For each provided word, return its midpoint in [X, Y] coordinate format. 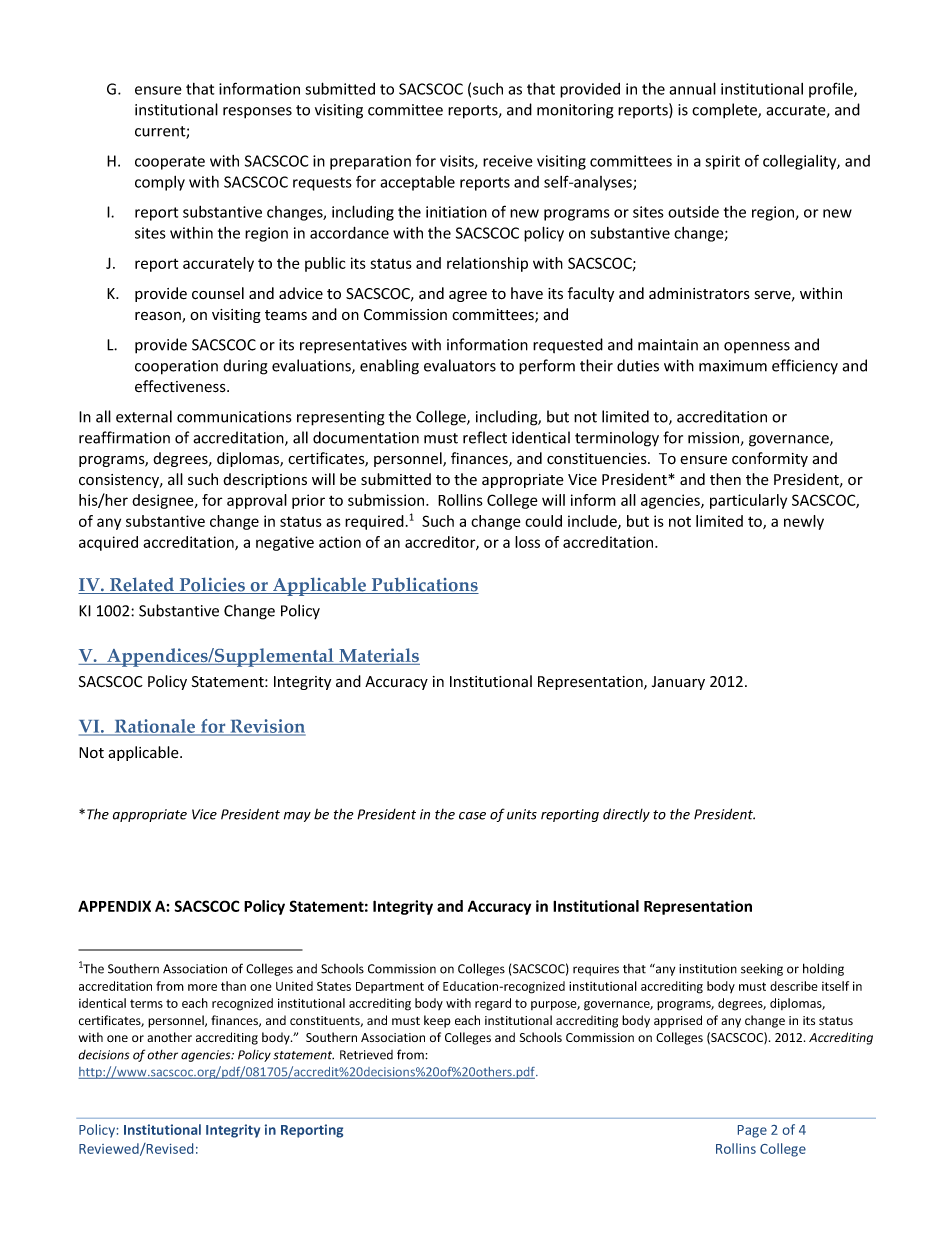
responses [257, 113]
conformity [770, 459]
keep [437, 1021]
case [472, 816]
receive [508, 161]
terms [146, 1003]
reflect [485, 437]
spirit [722, 162]
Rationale [155, 727]
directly [626, 815]
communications [234, 417]
